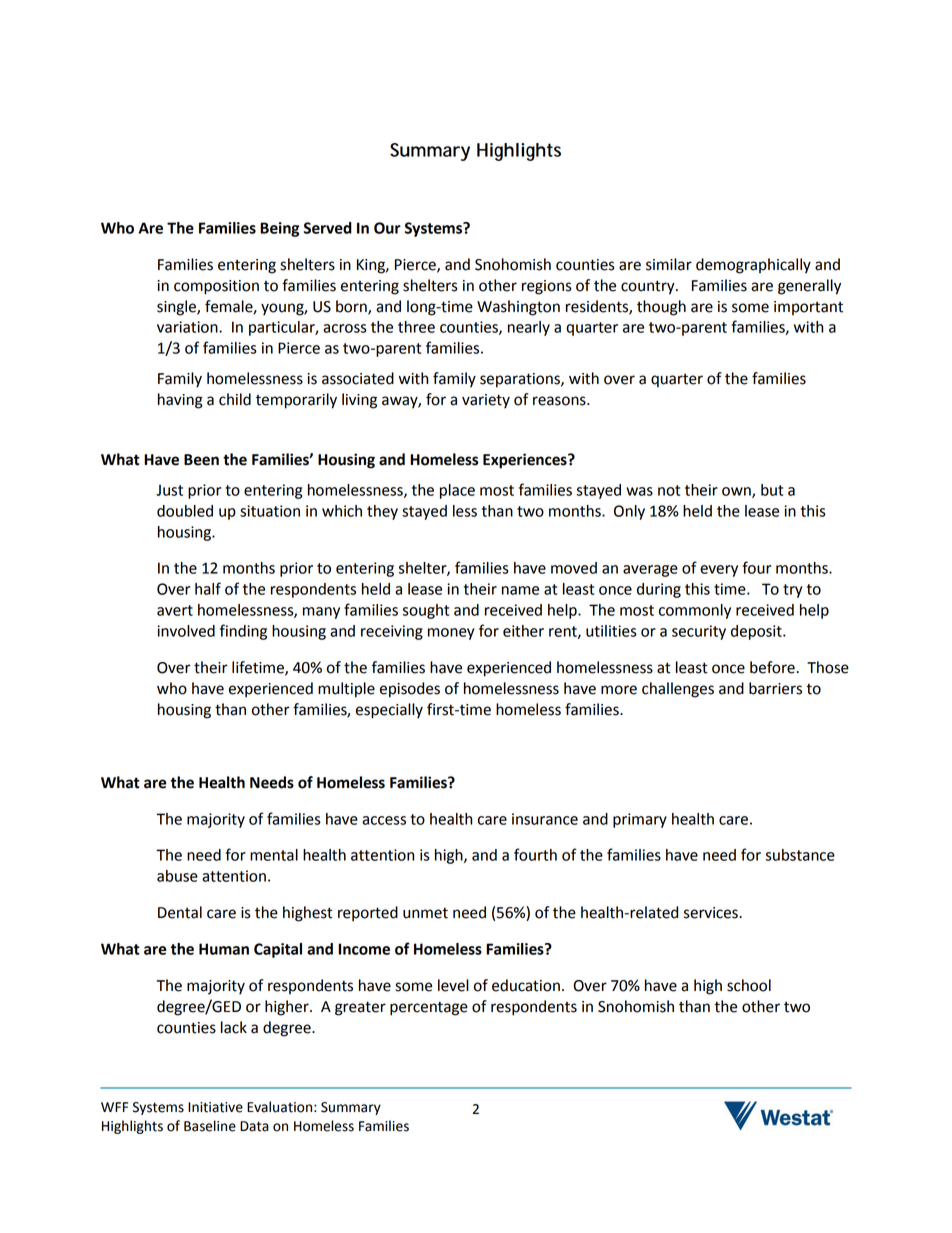  What do you see at coordinates (185, 511) in the screenshot?
I see `doubled` at bounding box center [185, 511].
